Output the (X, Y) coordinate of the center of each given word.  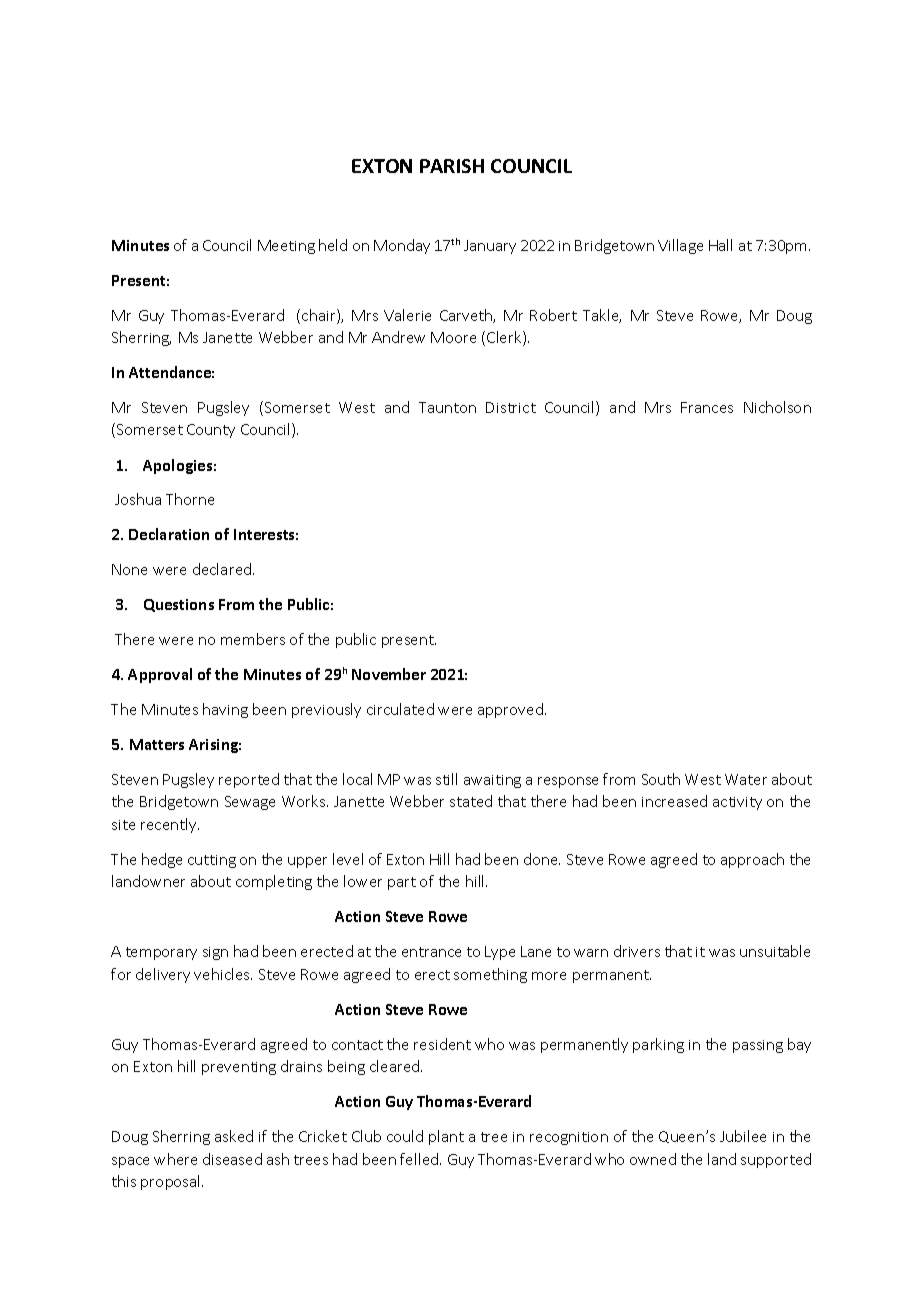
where (175, 1159)
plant (446, 1137)
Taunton (447, 407)
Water (746, 779)
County (211, 431)
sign (215, 953)
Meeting (286, 247)
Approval (160, 675)
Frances (707, 407)
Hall (720, 245)
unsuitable (775, 951)
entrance (431, 952)
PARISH (452, 166)
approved (510, 710)
